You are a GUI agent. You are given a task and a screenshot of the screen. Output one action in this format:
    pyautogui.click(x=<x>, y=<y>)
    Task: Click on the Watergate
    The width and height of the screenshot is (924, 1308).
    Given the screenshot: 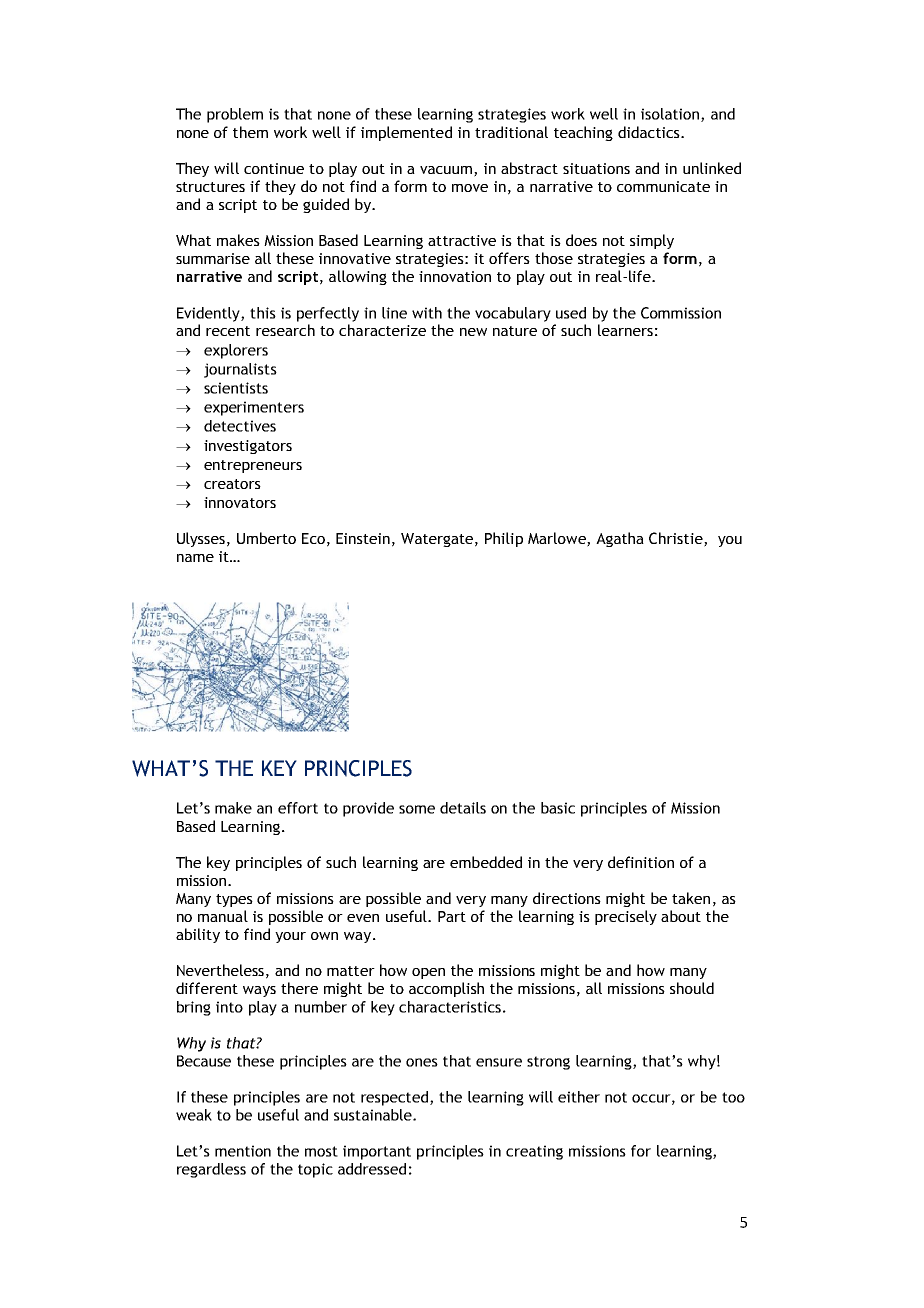 What is the action you would take?
    pyautogui.click(x=437, y=540)
